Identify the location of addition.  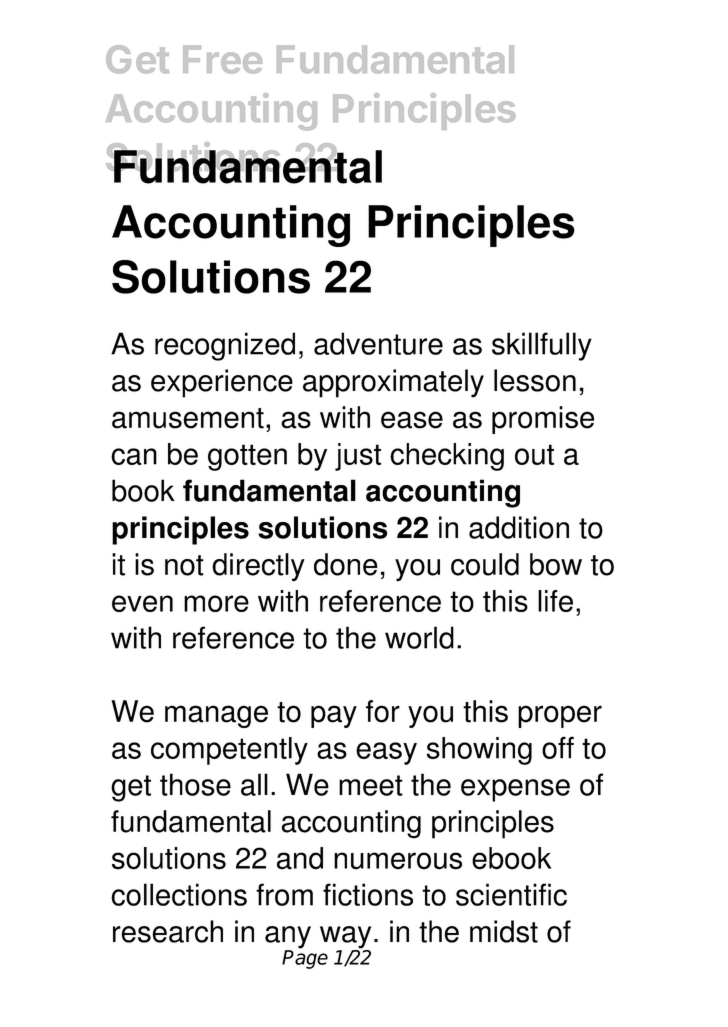
(519, 527).
